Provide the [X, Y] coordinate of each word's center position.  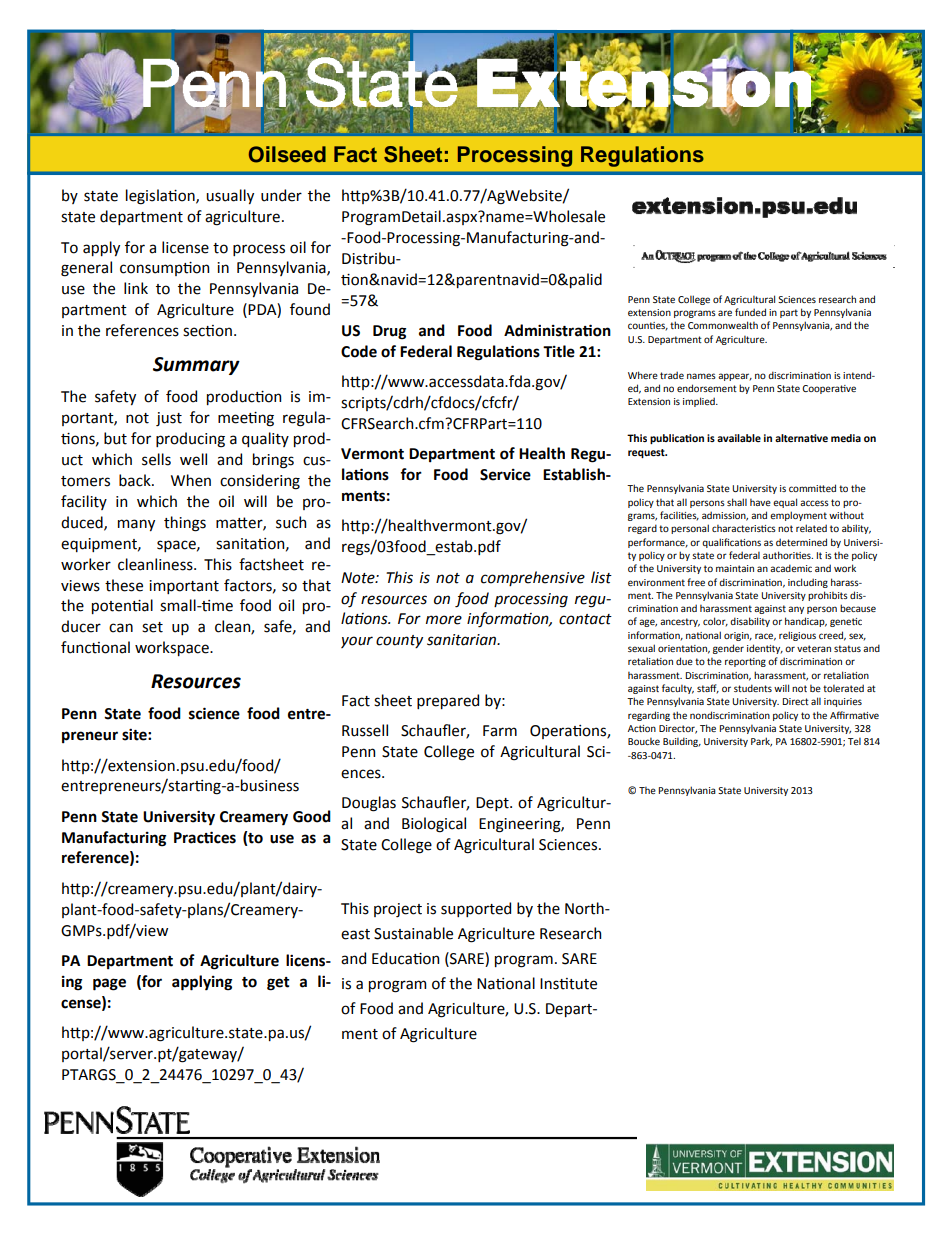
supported [476, 909]
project [398, 910]
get [278, 984]
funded [750, 312]
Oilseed [287, 154]
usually [230, 196]
